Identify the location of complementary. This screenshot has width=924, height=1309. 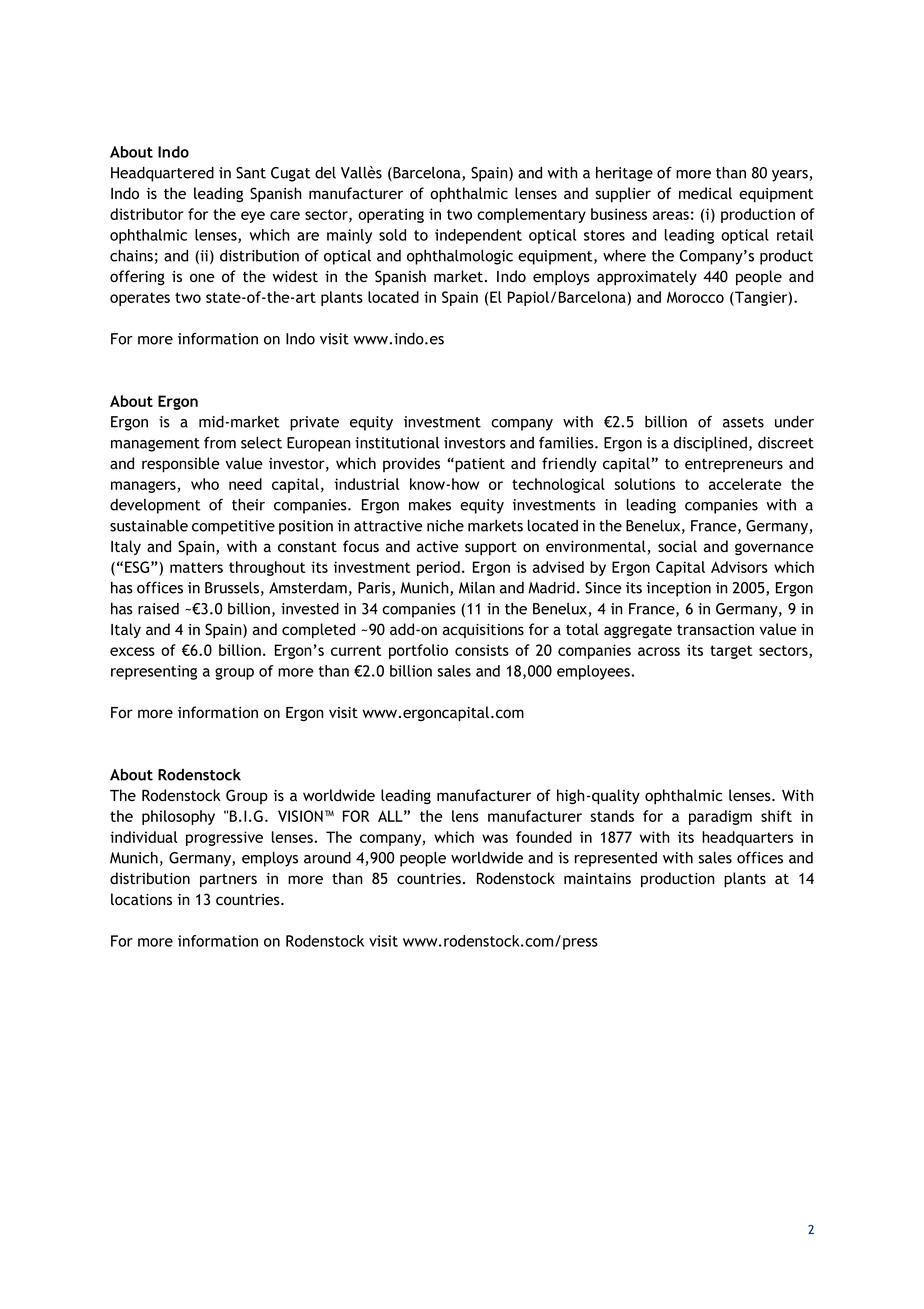
(531, 215).
